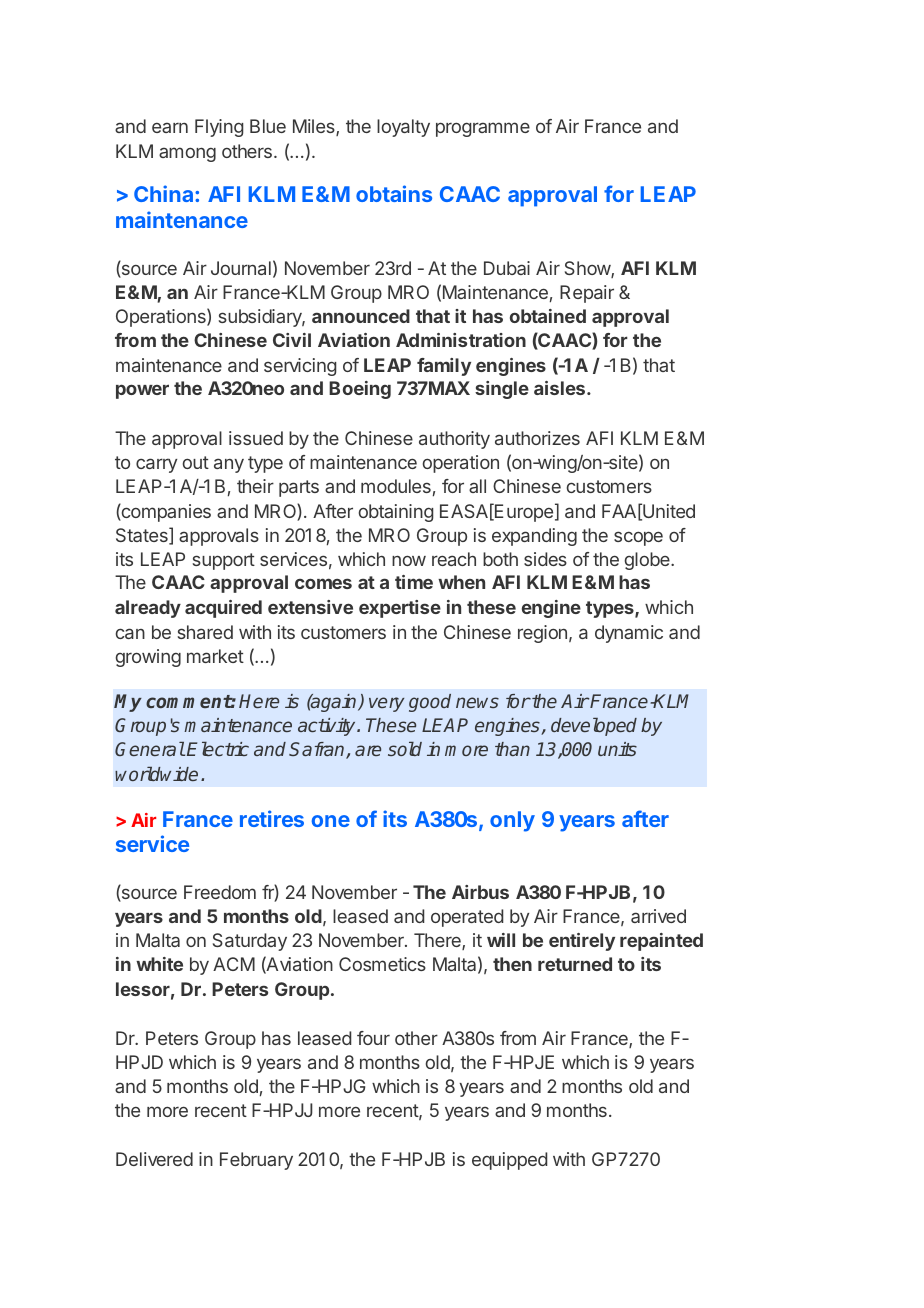  What do you see at coordinates (588, 269) in the screenshot?
I see `Show` at bounding box center [588, 269].
